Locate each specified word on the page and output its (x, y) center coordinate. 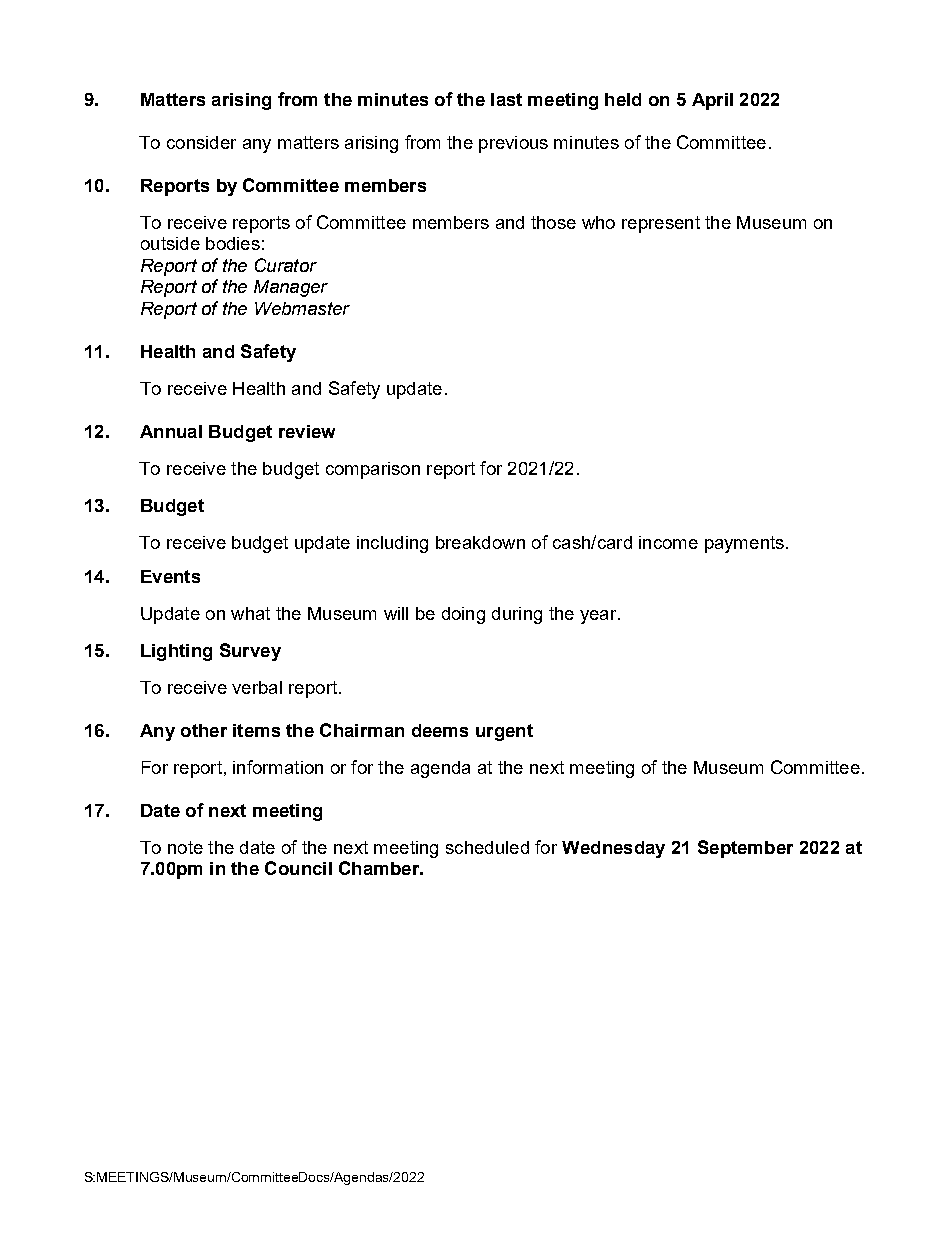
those (553, 222)
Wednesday (613, 849)
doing (463, 615)
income (668, 542)
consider (201, 142)
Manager (291, 288)
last (506, 99)
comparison (373, 470)
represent (661, 224)
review (307, 431)
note (185, 847)
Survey (250, 652)
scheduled (487, 847)
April (712, 101)
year (599, 617)
